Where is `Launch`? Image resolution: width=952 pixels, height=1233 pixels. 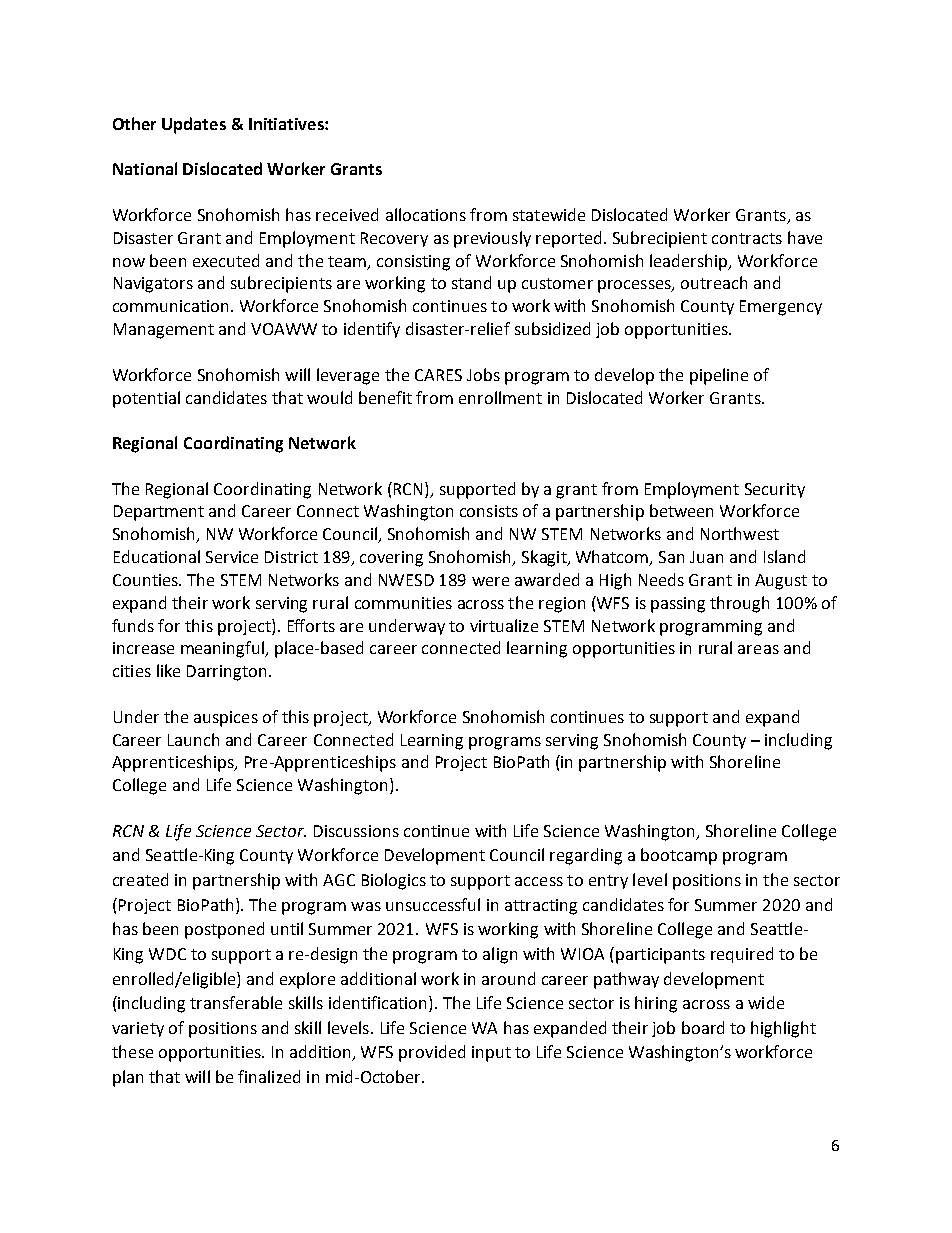 Launch is located at coordinates (193, 739).
